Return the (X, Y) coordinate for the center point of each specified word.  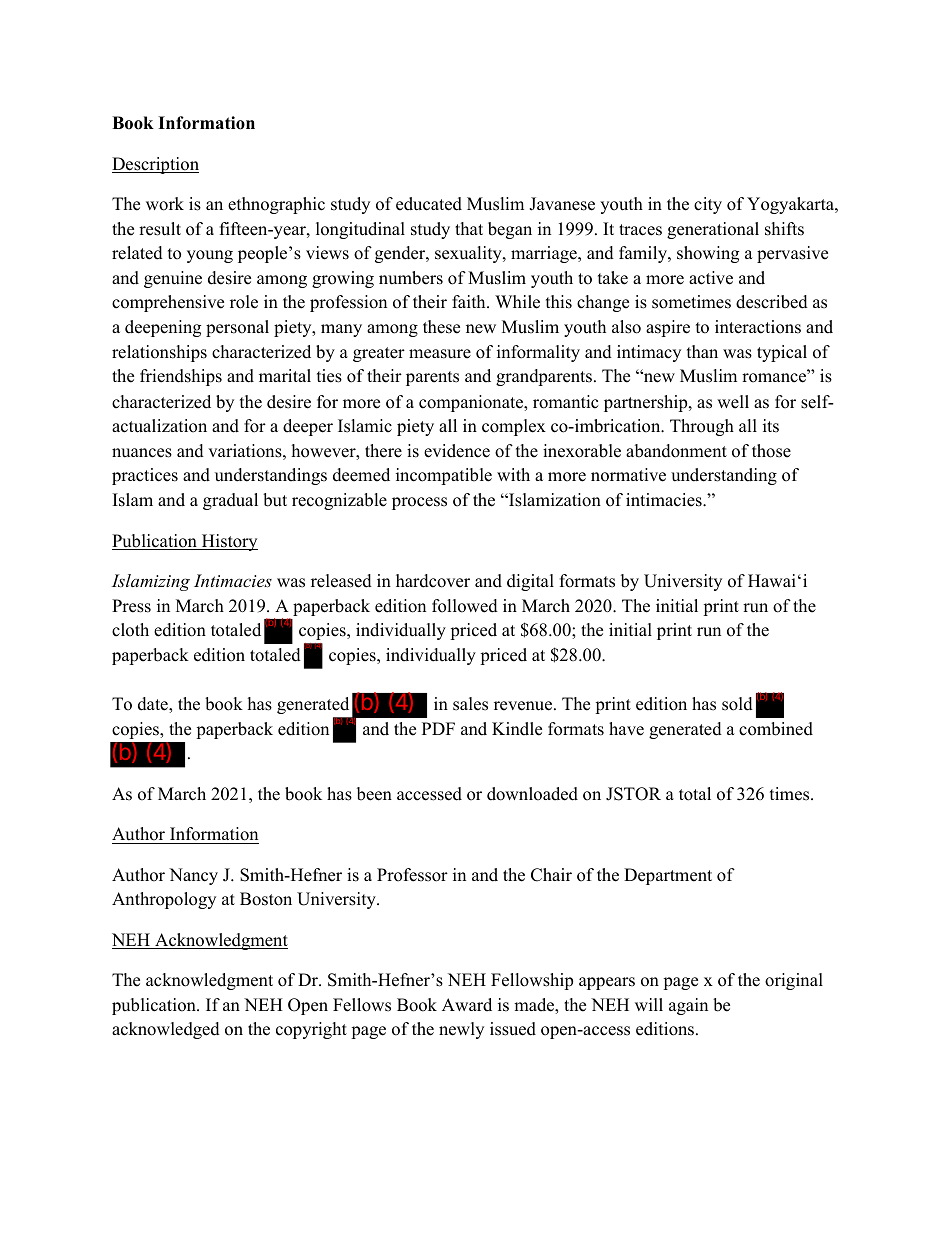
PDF (438, 728)
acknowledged (166, 1030)
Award (467, 1005)
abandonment (676, 451)
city (708, 205)
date (154, 705)
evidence (457, 451)
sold (737, 704)
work (165, 204)
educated (429, 204)
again (688, 1006)
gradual (230, 501)
